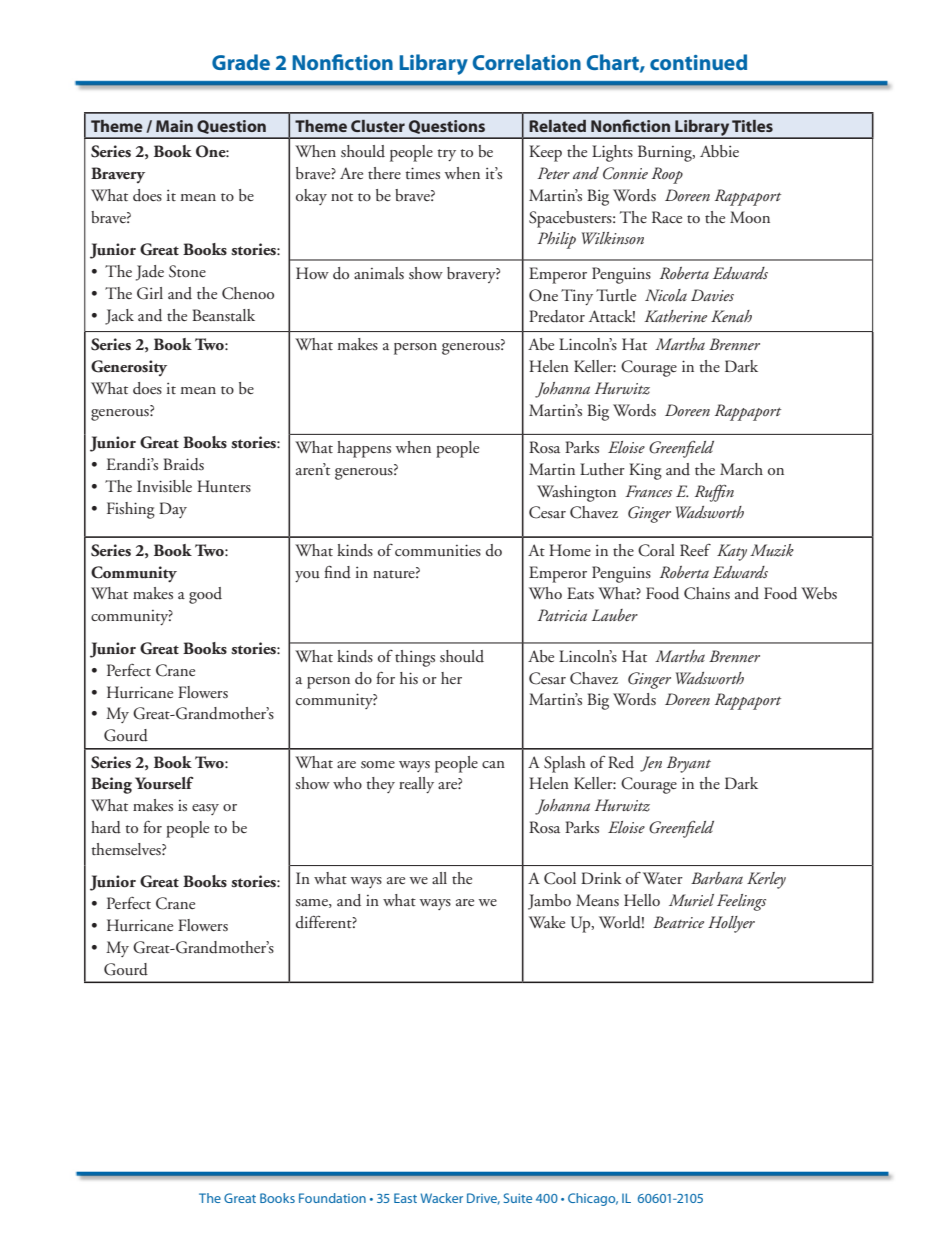 This image has height=1233, width=952. What do you see at coordinates (332, 1198) in the image?
I see `Foundation` at bounding box center [332, 1198].
